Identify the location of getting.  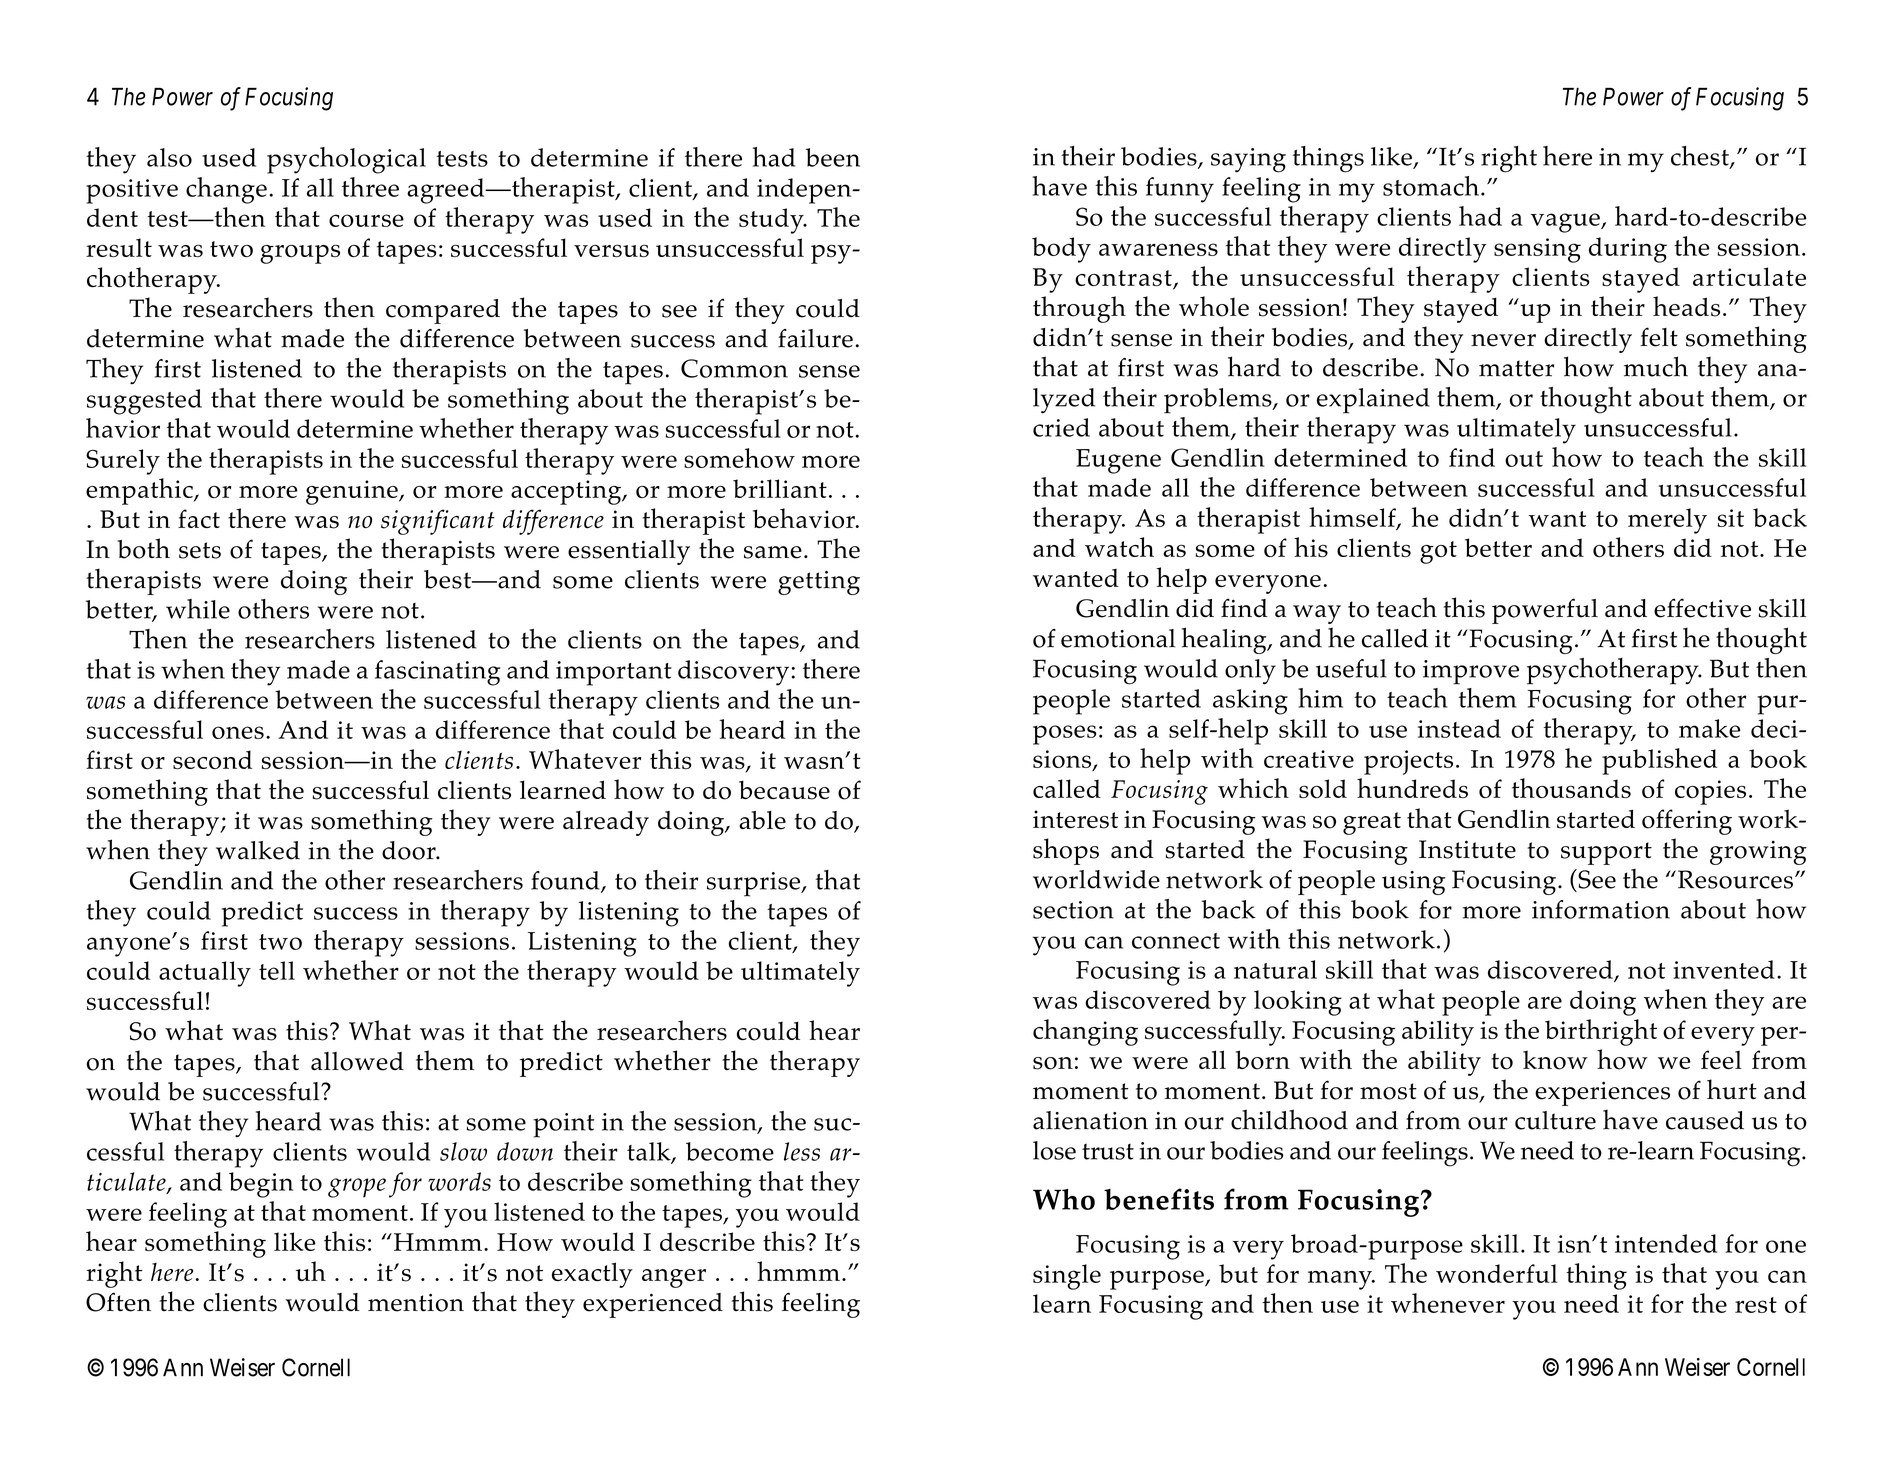
(819, 583).
